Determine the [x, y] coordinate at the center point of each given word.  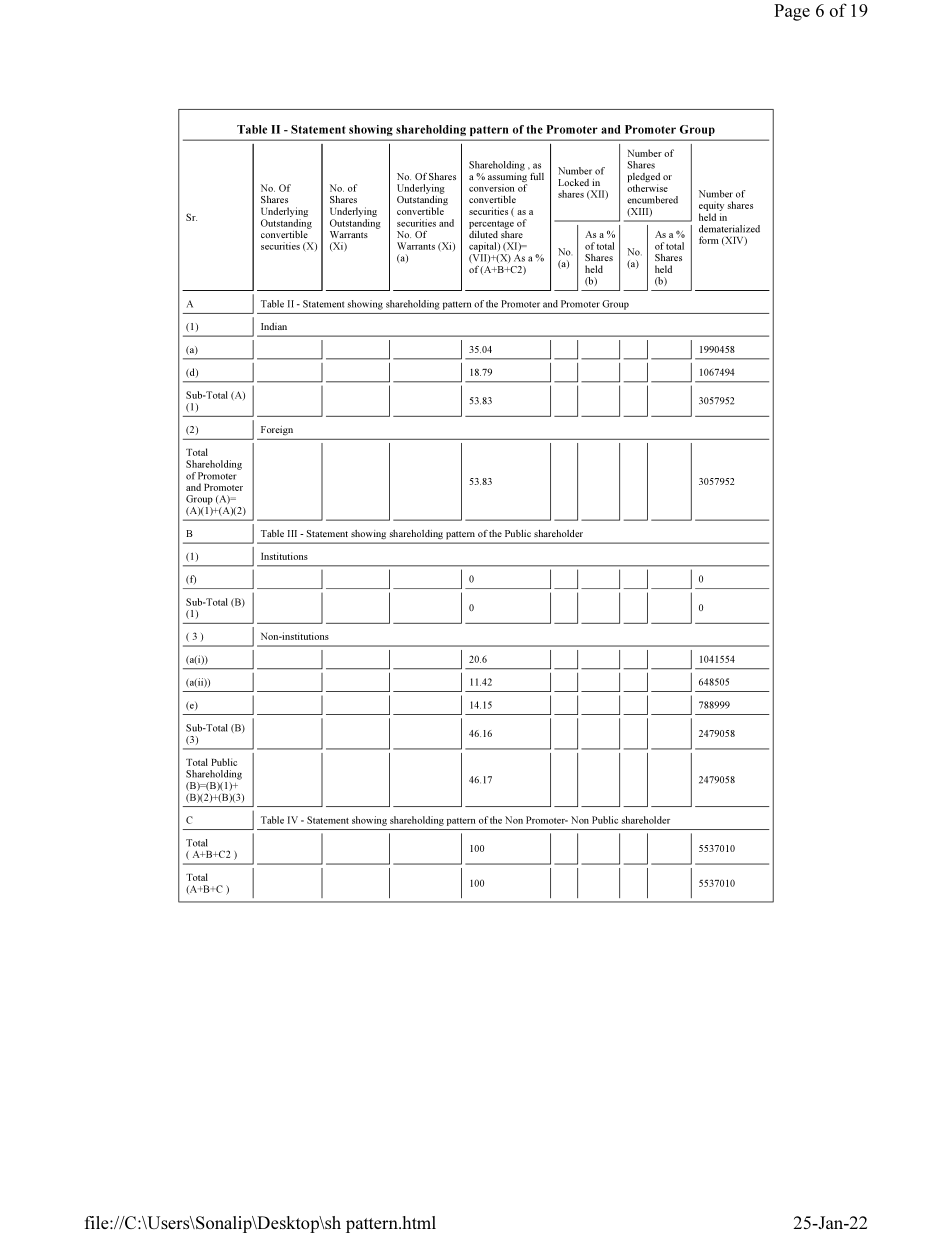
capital [484, 247]
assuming [507, 177]
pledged [644, 179]
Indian [274, 326]
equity [711, 207]
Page [792, 12]
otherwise [647, 187]
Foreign [277, 430]
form [709, 240]
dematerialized [729, 229]
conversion [492, 188]
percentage [491, 225]
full [537, 176]
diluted [483, 233]
